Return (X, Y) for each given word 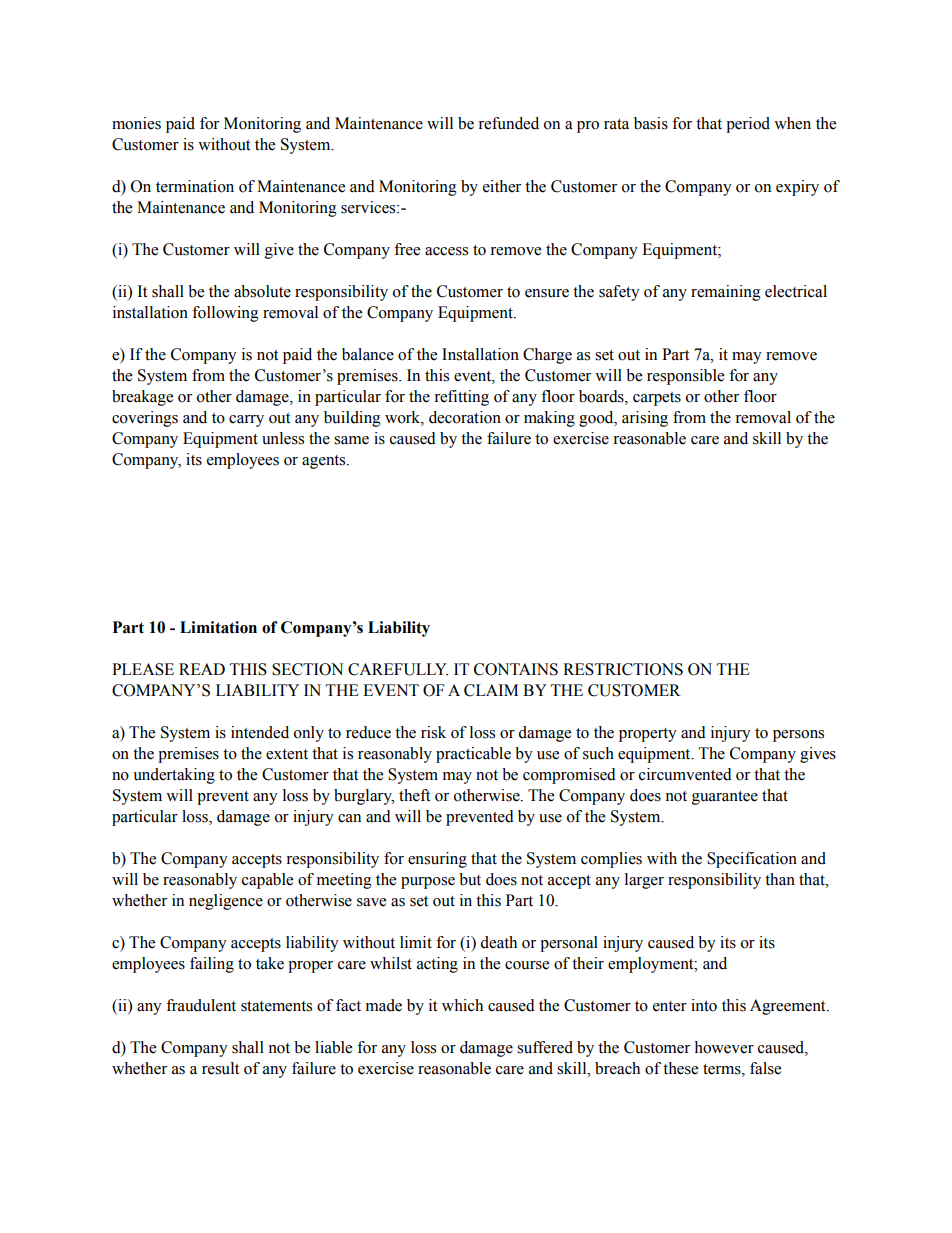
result (220, 1068)
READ (202, 669)
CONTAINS (516, 669)
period (748, 125)
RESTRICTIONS (623, 669)
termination (195, 186)
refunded (508, 123)
